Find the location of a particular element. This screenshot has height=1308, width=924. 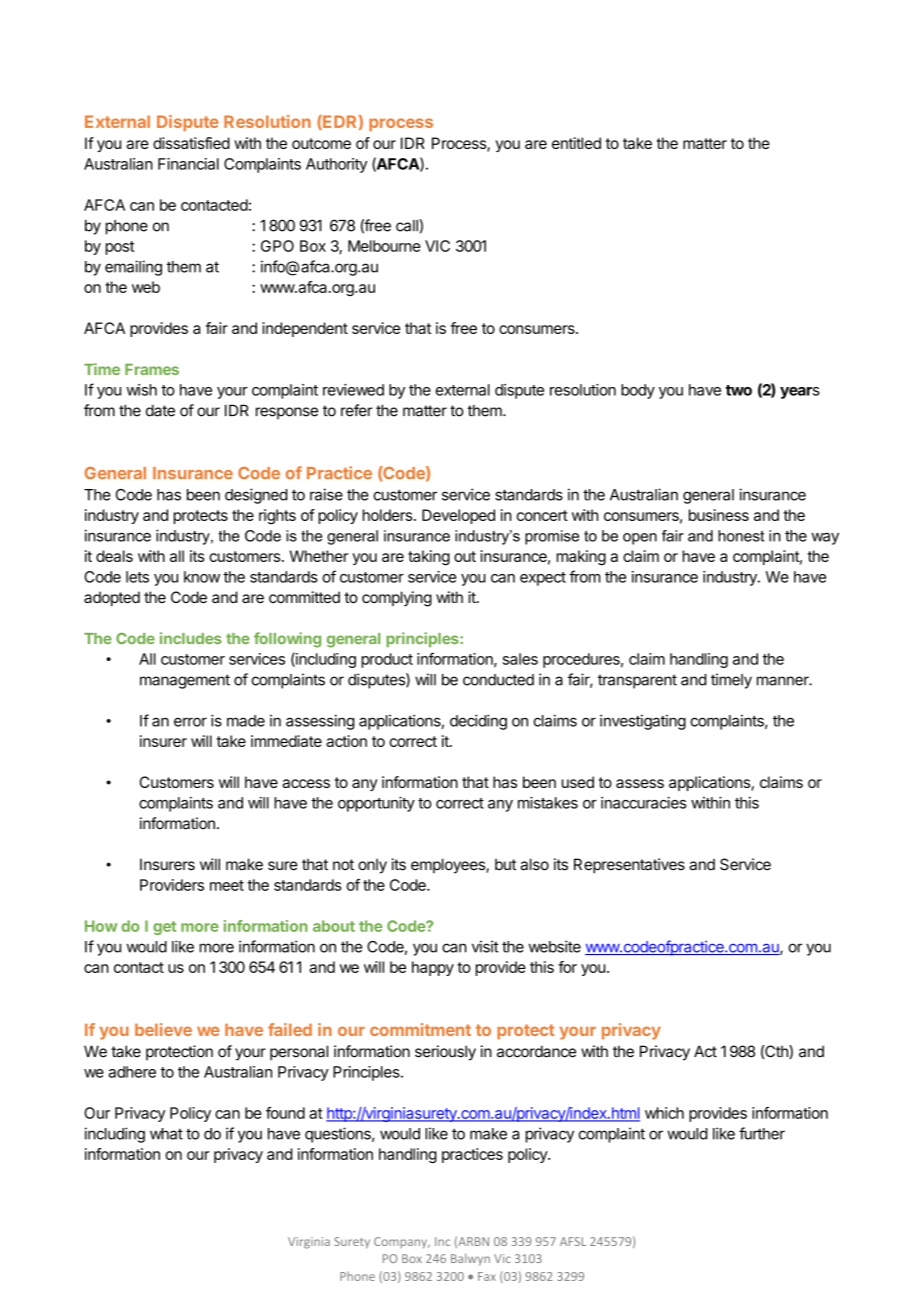

Fax is located at coordinates (487, 1276).
